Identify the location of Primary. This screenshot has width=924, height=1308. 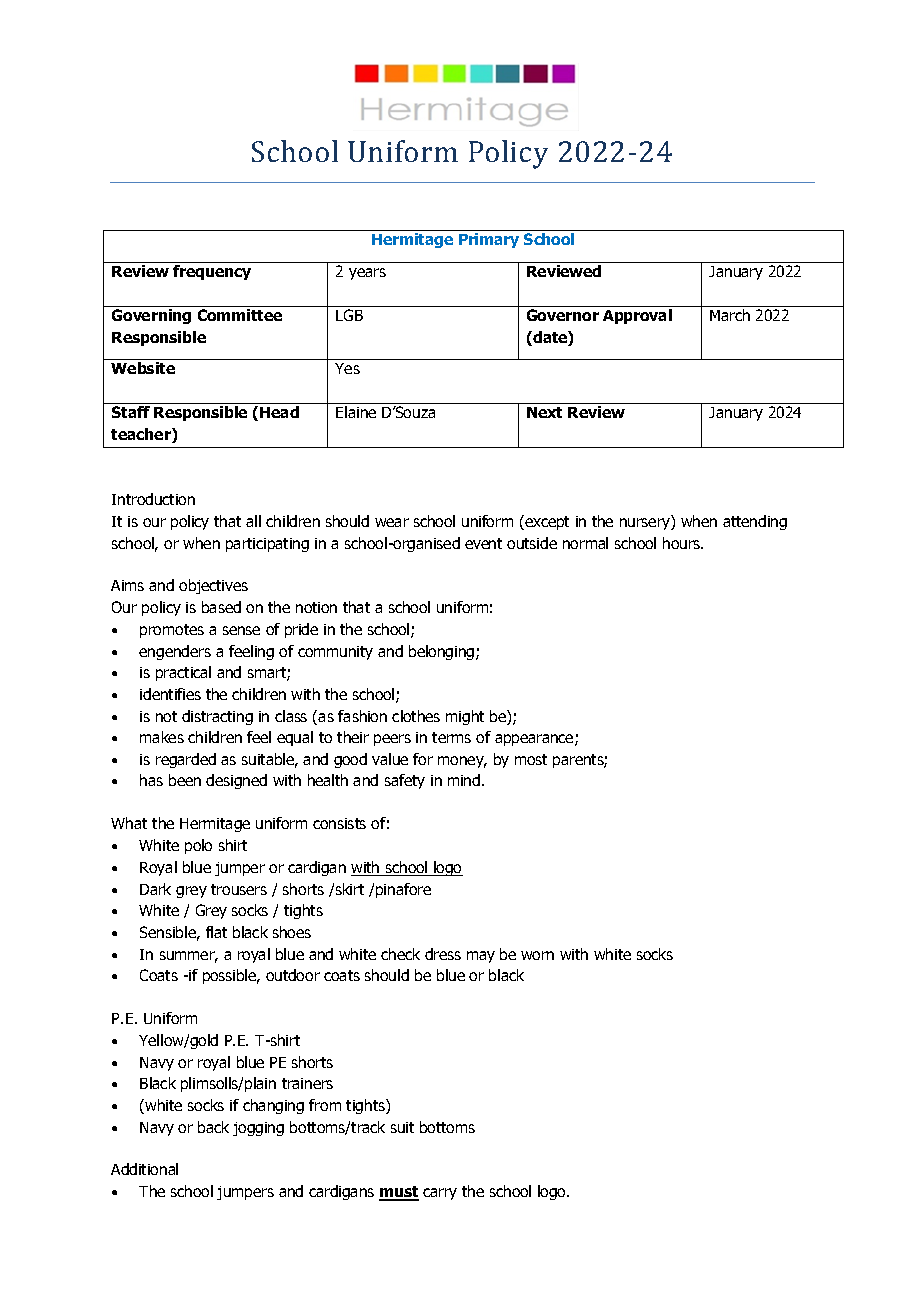
(489, 240).
